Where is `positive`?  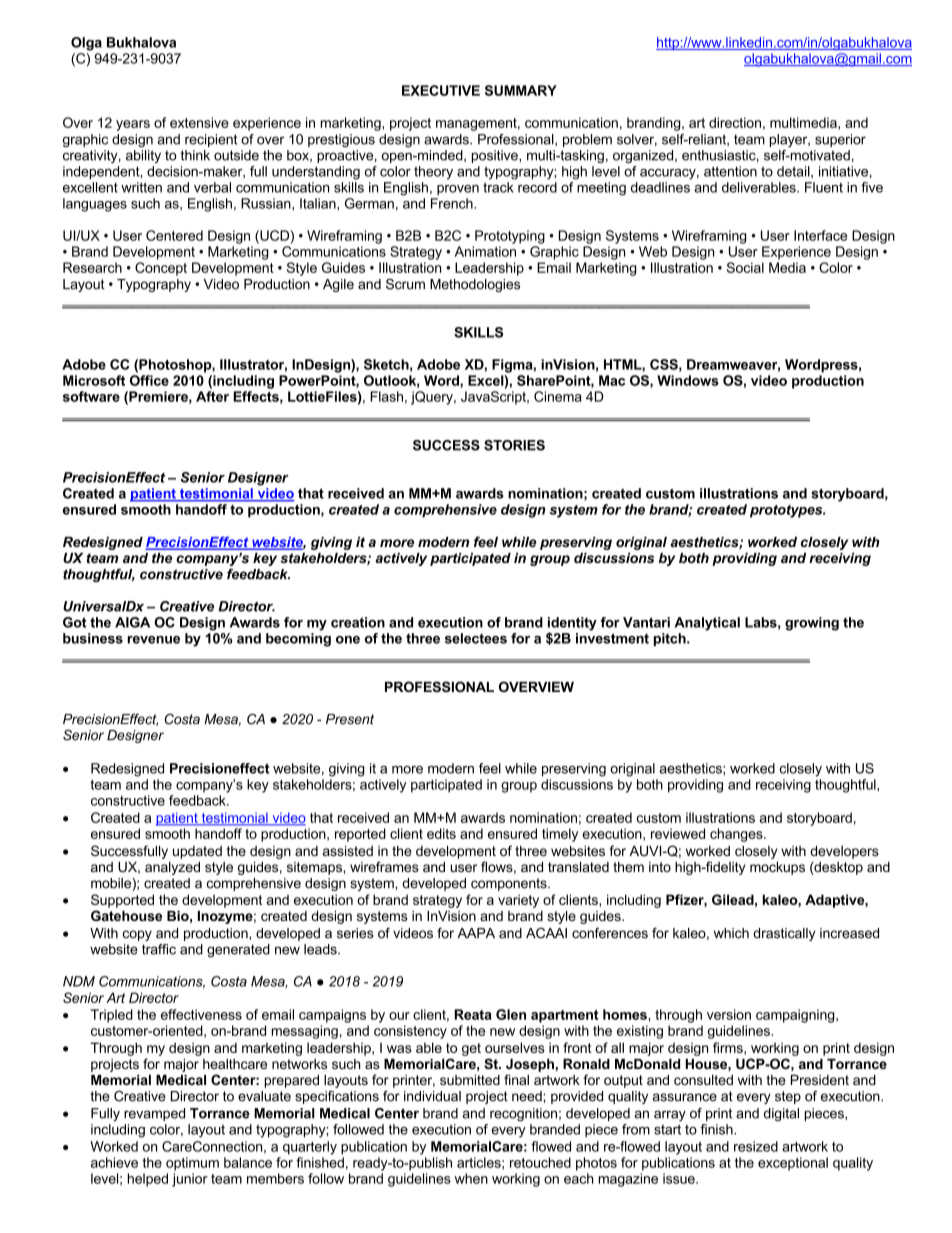
positive is located at coordinates (496, 156).
